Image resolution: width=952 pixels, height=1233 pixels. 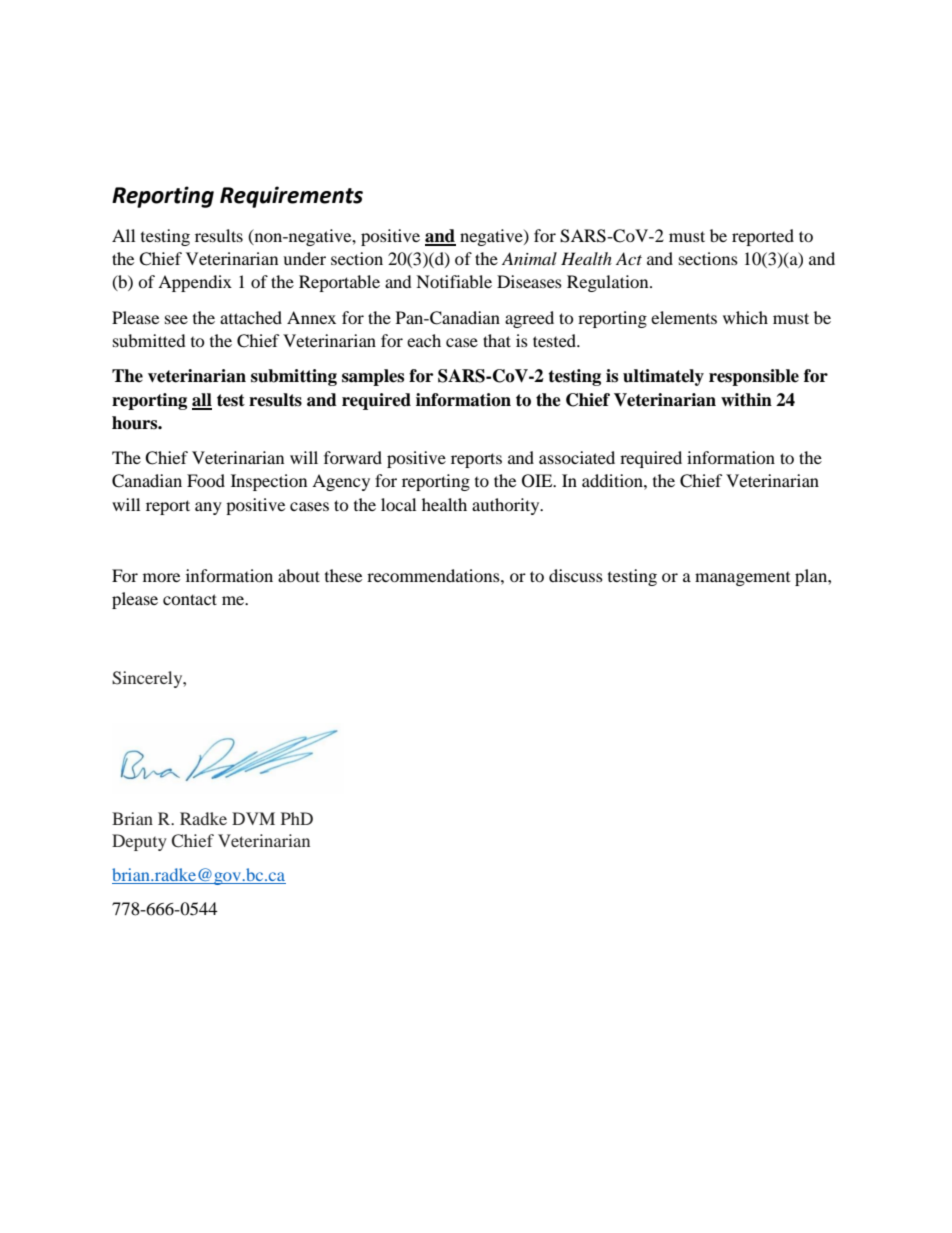 I want to click on Regulation, so click(x=609, y=283).
